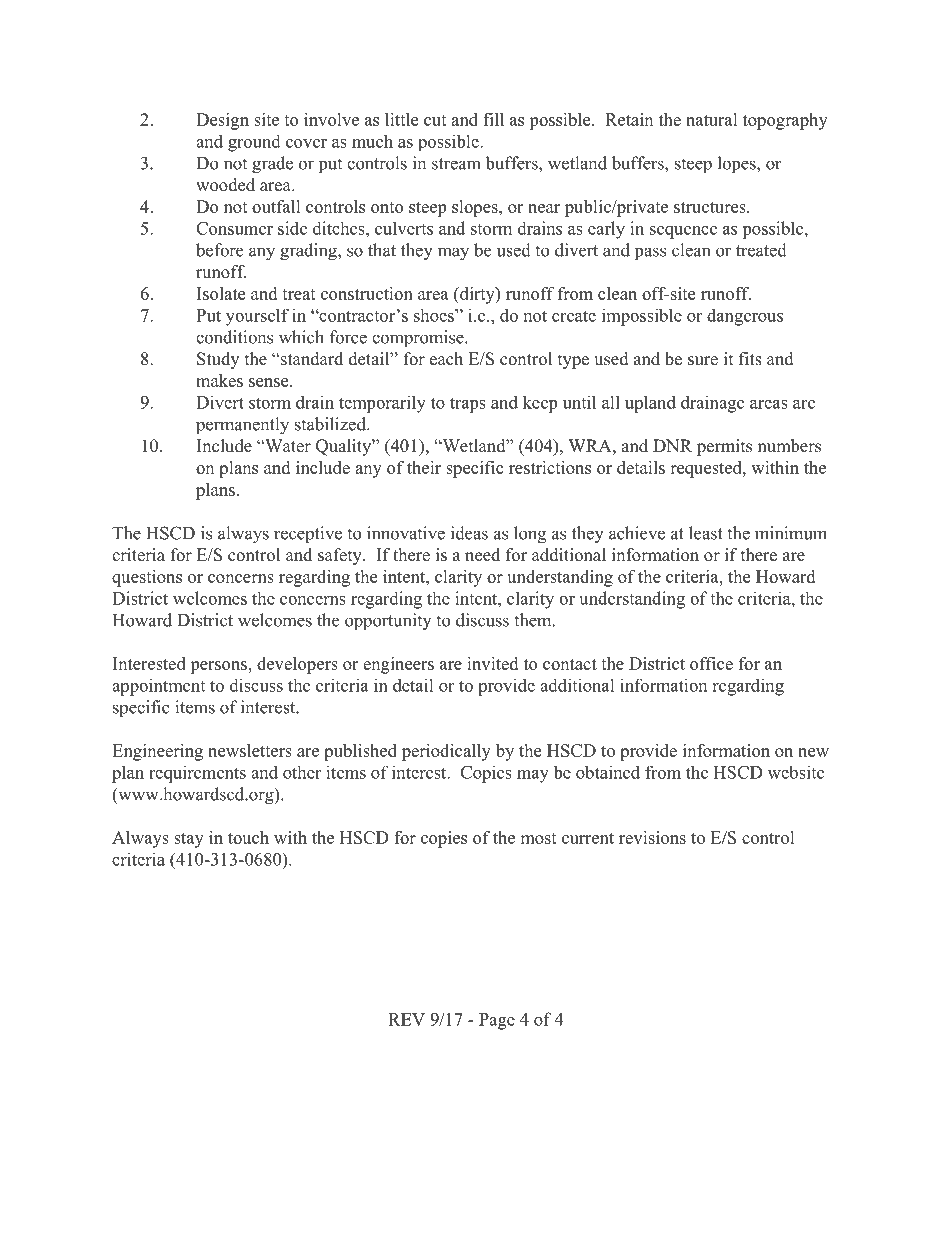 The width and height of the screenshot is (952, 1233). I want to click on newsletters, so click(250, 750).
